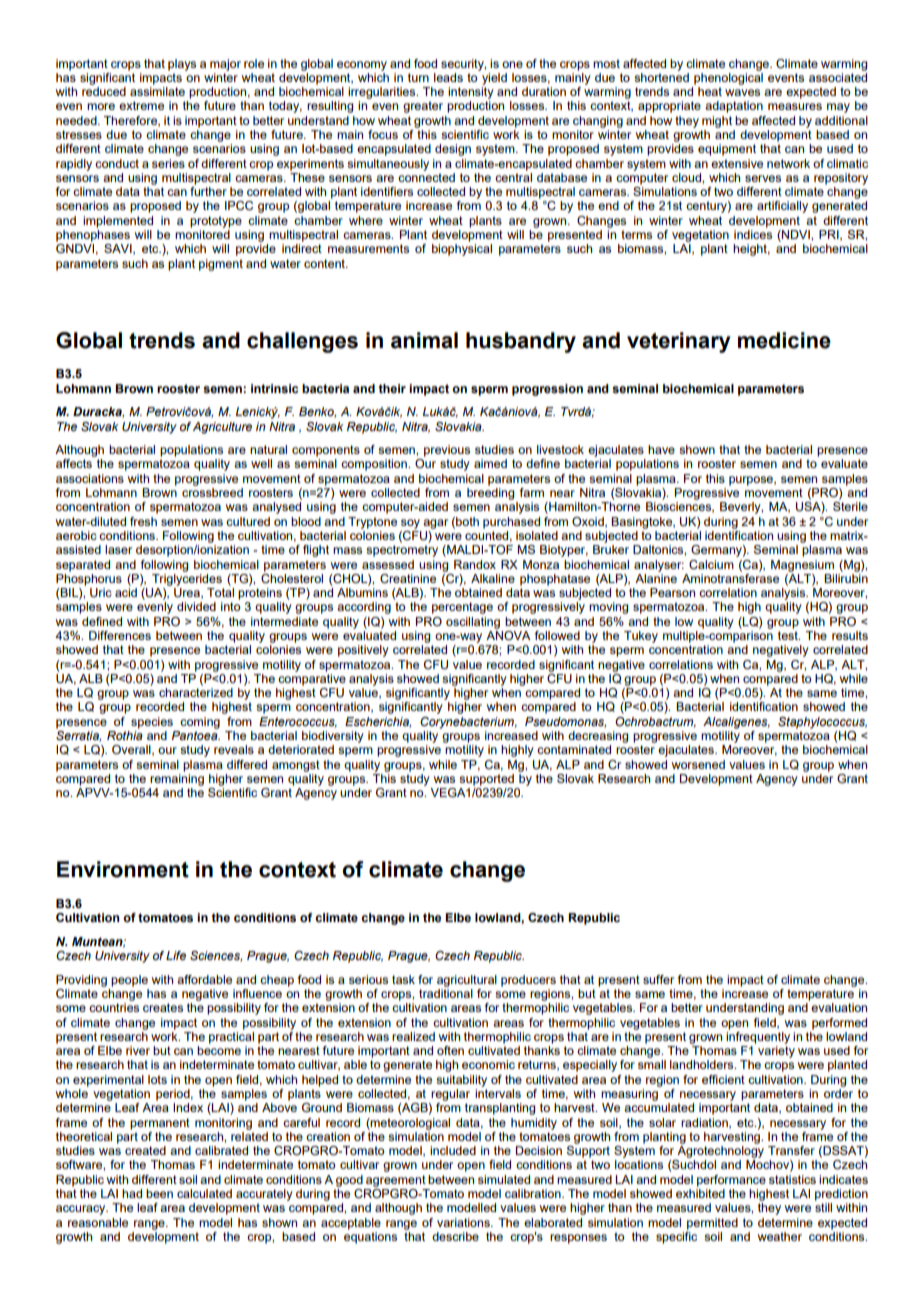 This document has width=924, height=1308. What do you see at coordinates (574, 749) in the document?
I see `contaminated` at bounding box center [574, 749].
